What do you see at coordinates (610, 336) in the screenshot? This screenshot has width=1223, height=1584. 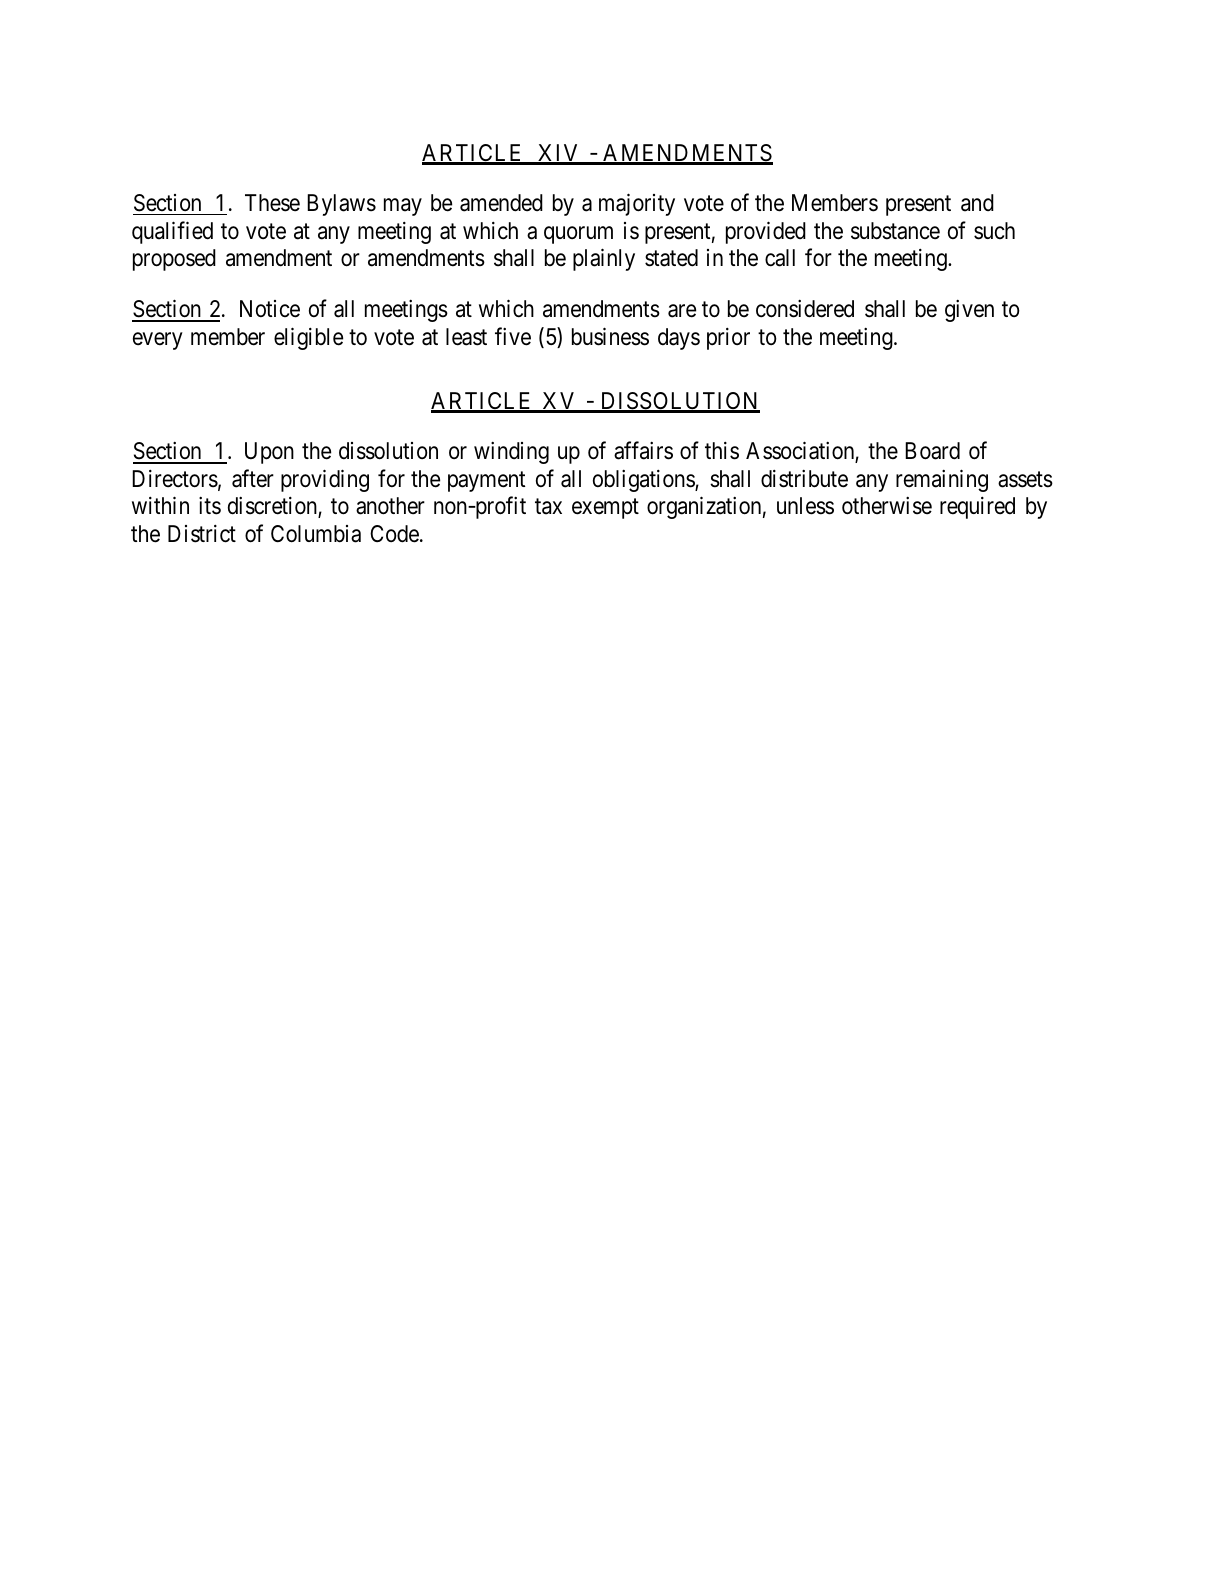 I see `business` at bounding box center [610, 336].
